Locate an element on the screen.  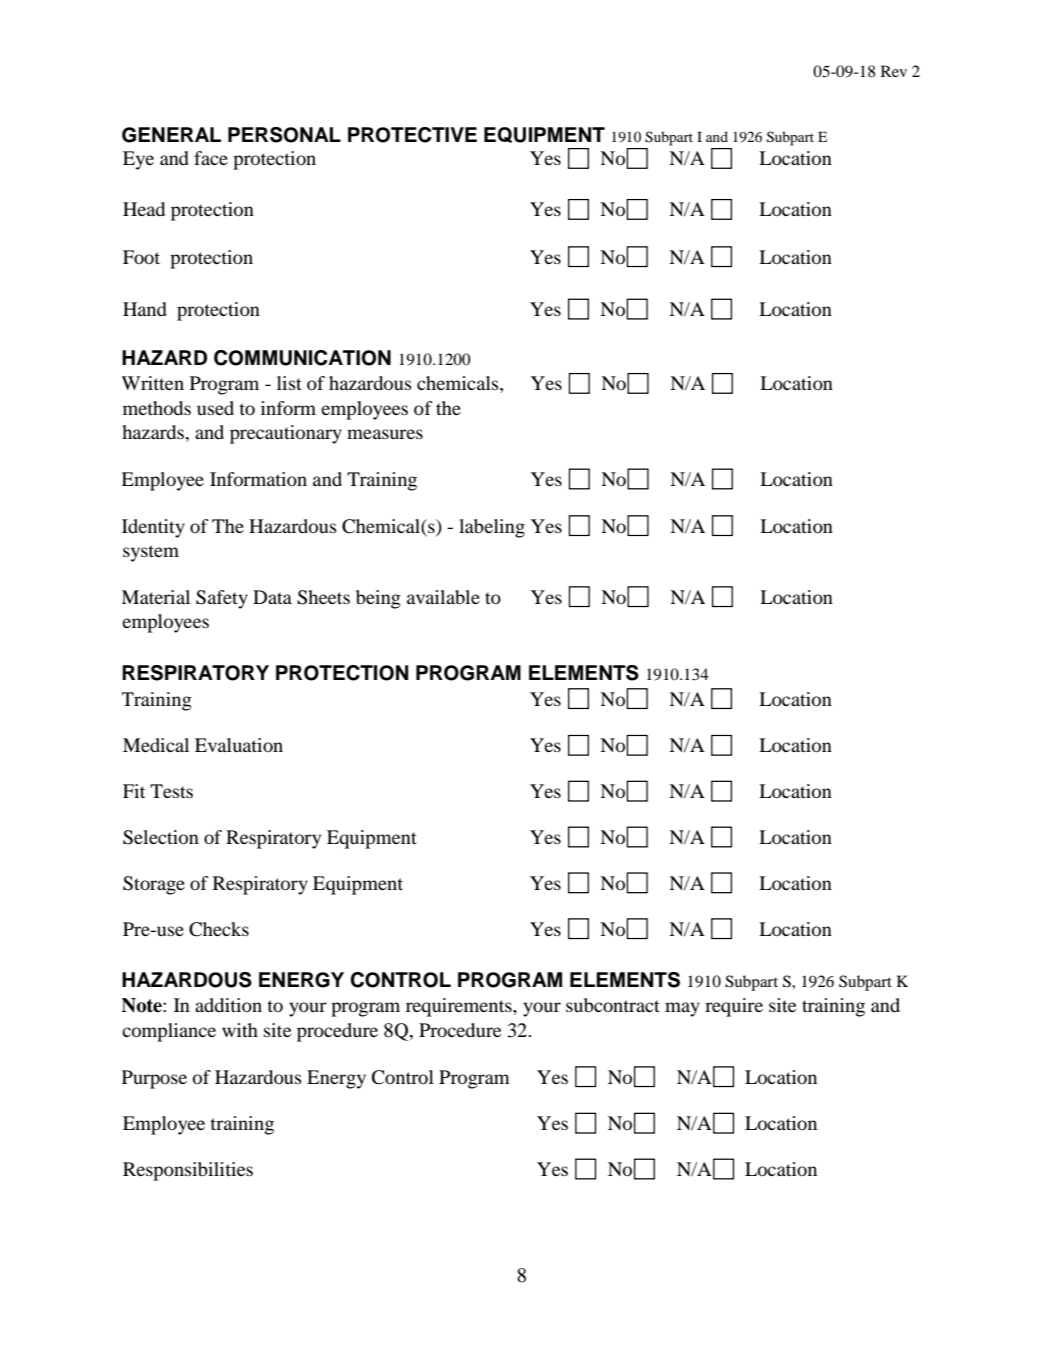
labeling is located at coordinates (492, 528).
